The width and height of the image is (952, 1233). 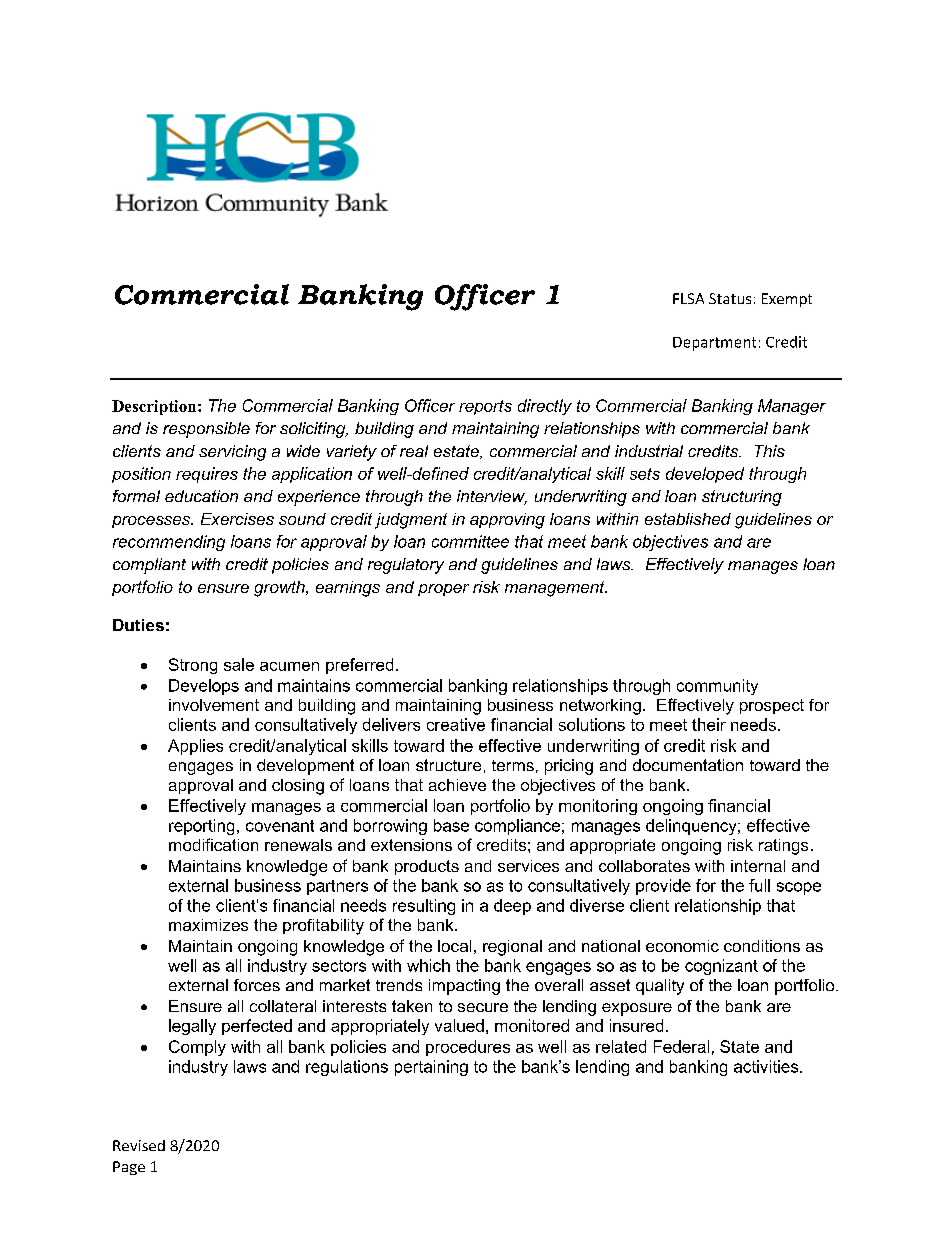 What do you see at coordinates (431, 1068) in the image?
I see `pertaining` at bounding box center [431, 1068].
